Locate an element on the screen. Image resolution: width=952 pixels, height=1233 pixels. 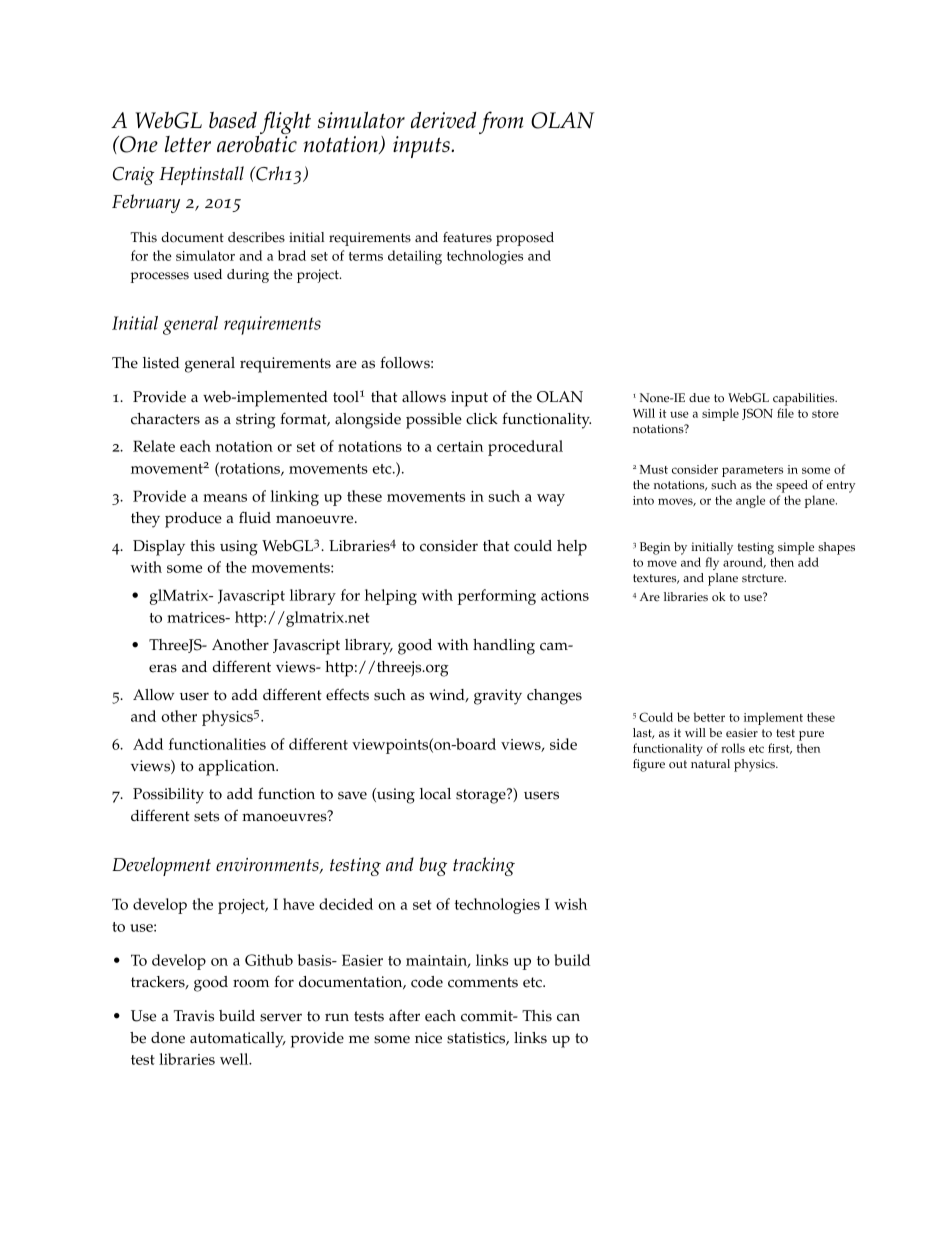
nice is located at coordinates (428, 1038).
